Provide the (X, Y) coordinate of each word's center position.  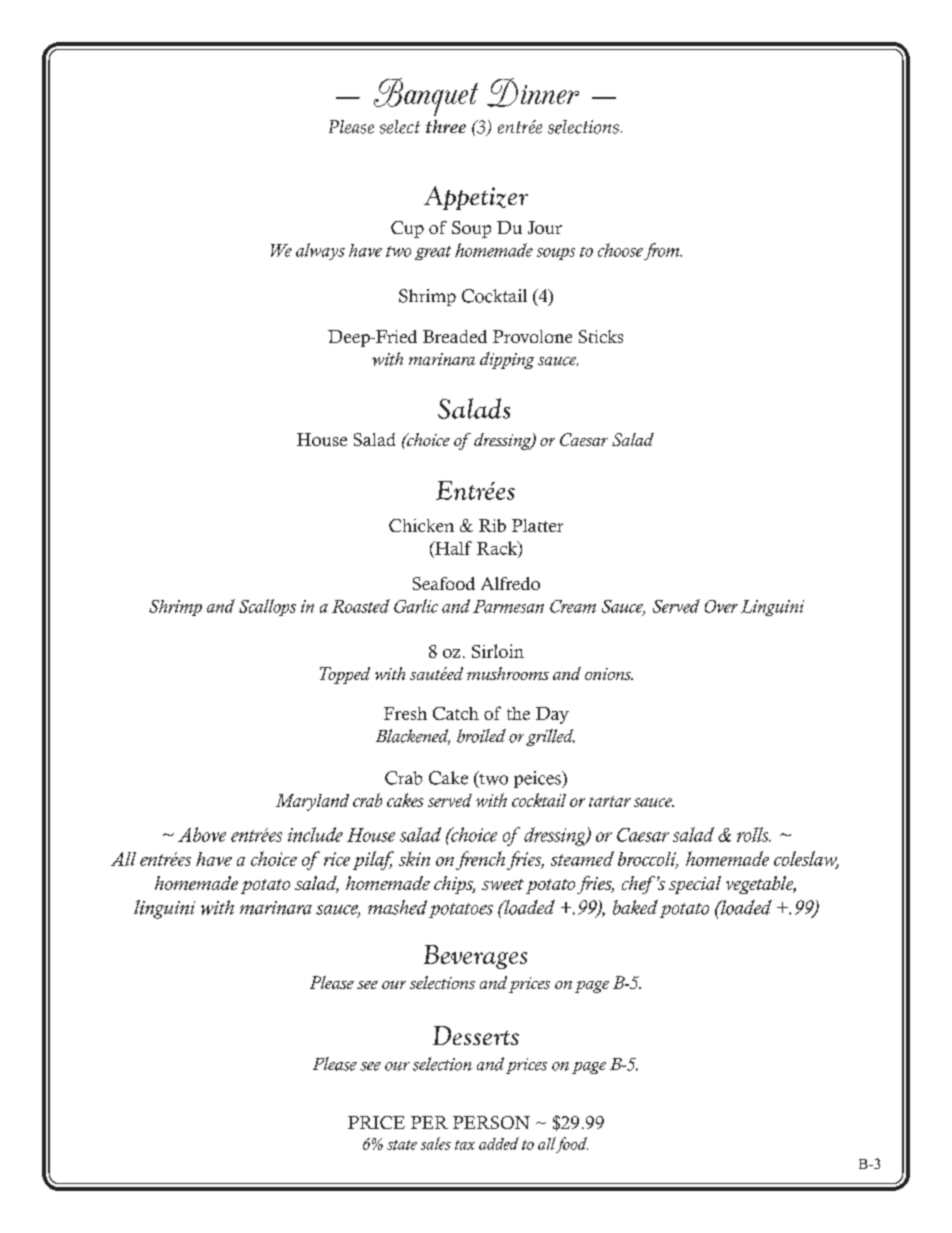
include (315, 834)
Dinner (533, 92)
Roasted (361, 606)
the (518, 713)
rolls (754, 834)
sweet (503, 884)
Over (721, 606)
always (320, 251)
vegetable (761, 885)
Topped (345, 675)
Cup (407, 229)
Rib (492, 525)
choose (620, 250)
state (402, 1145)
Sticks (601, 336)
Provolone (532, 336)
